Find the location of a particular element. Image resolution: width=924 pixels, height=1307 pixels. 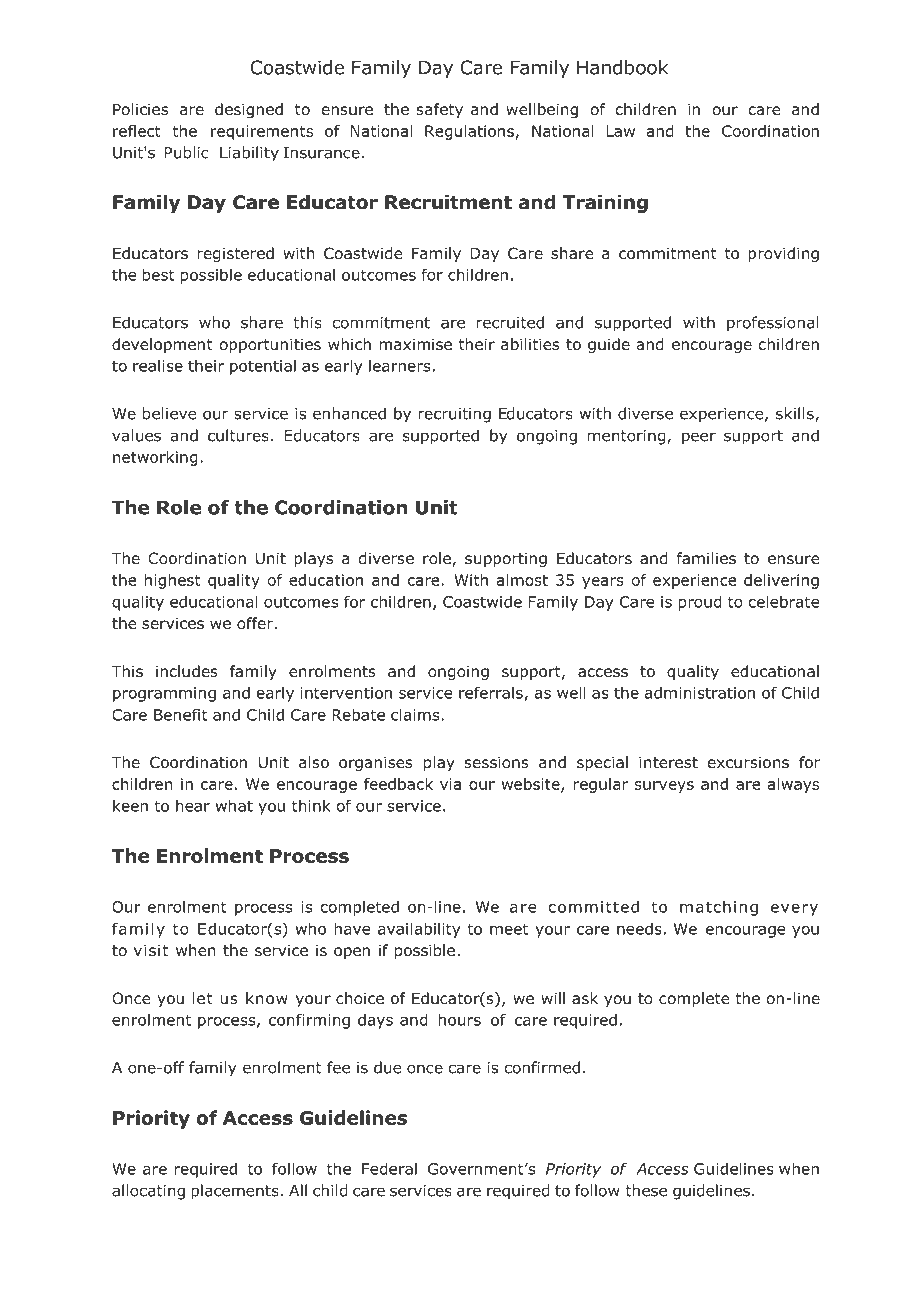

recruiting is located at coordinates (455, 415).
